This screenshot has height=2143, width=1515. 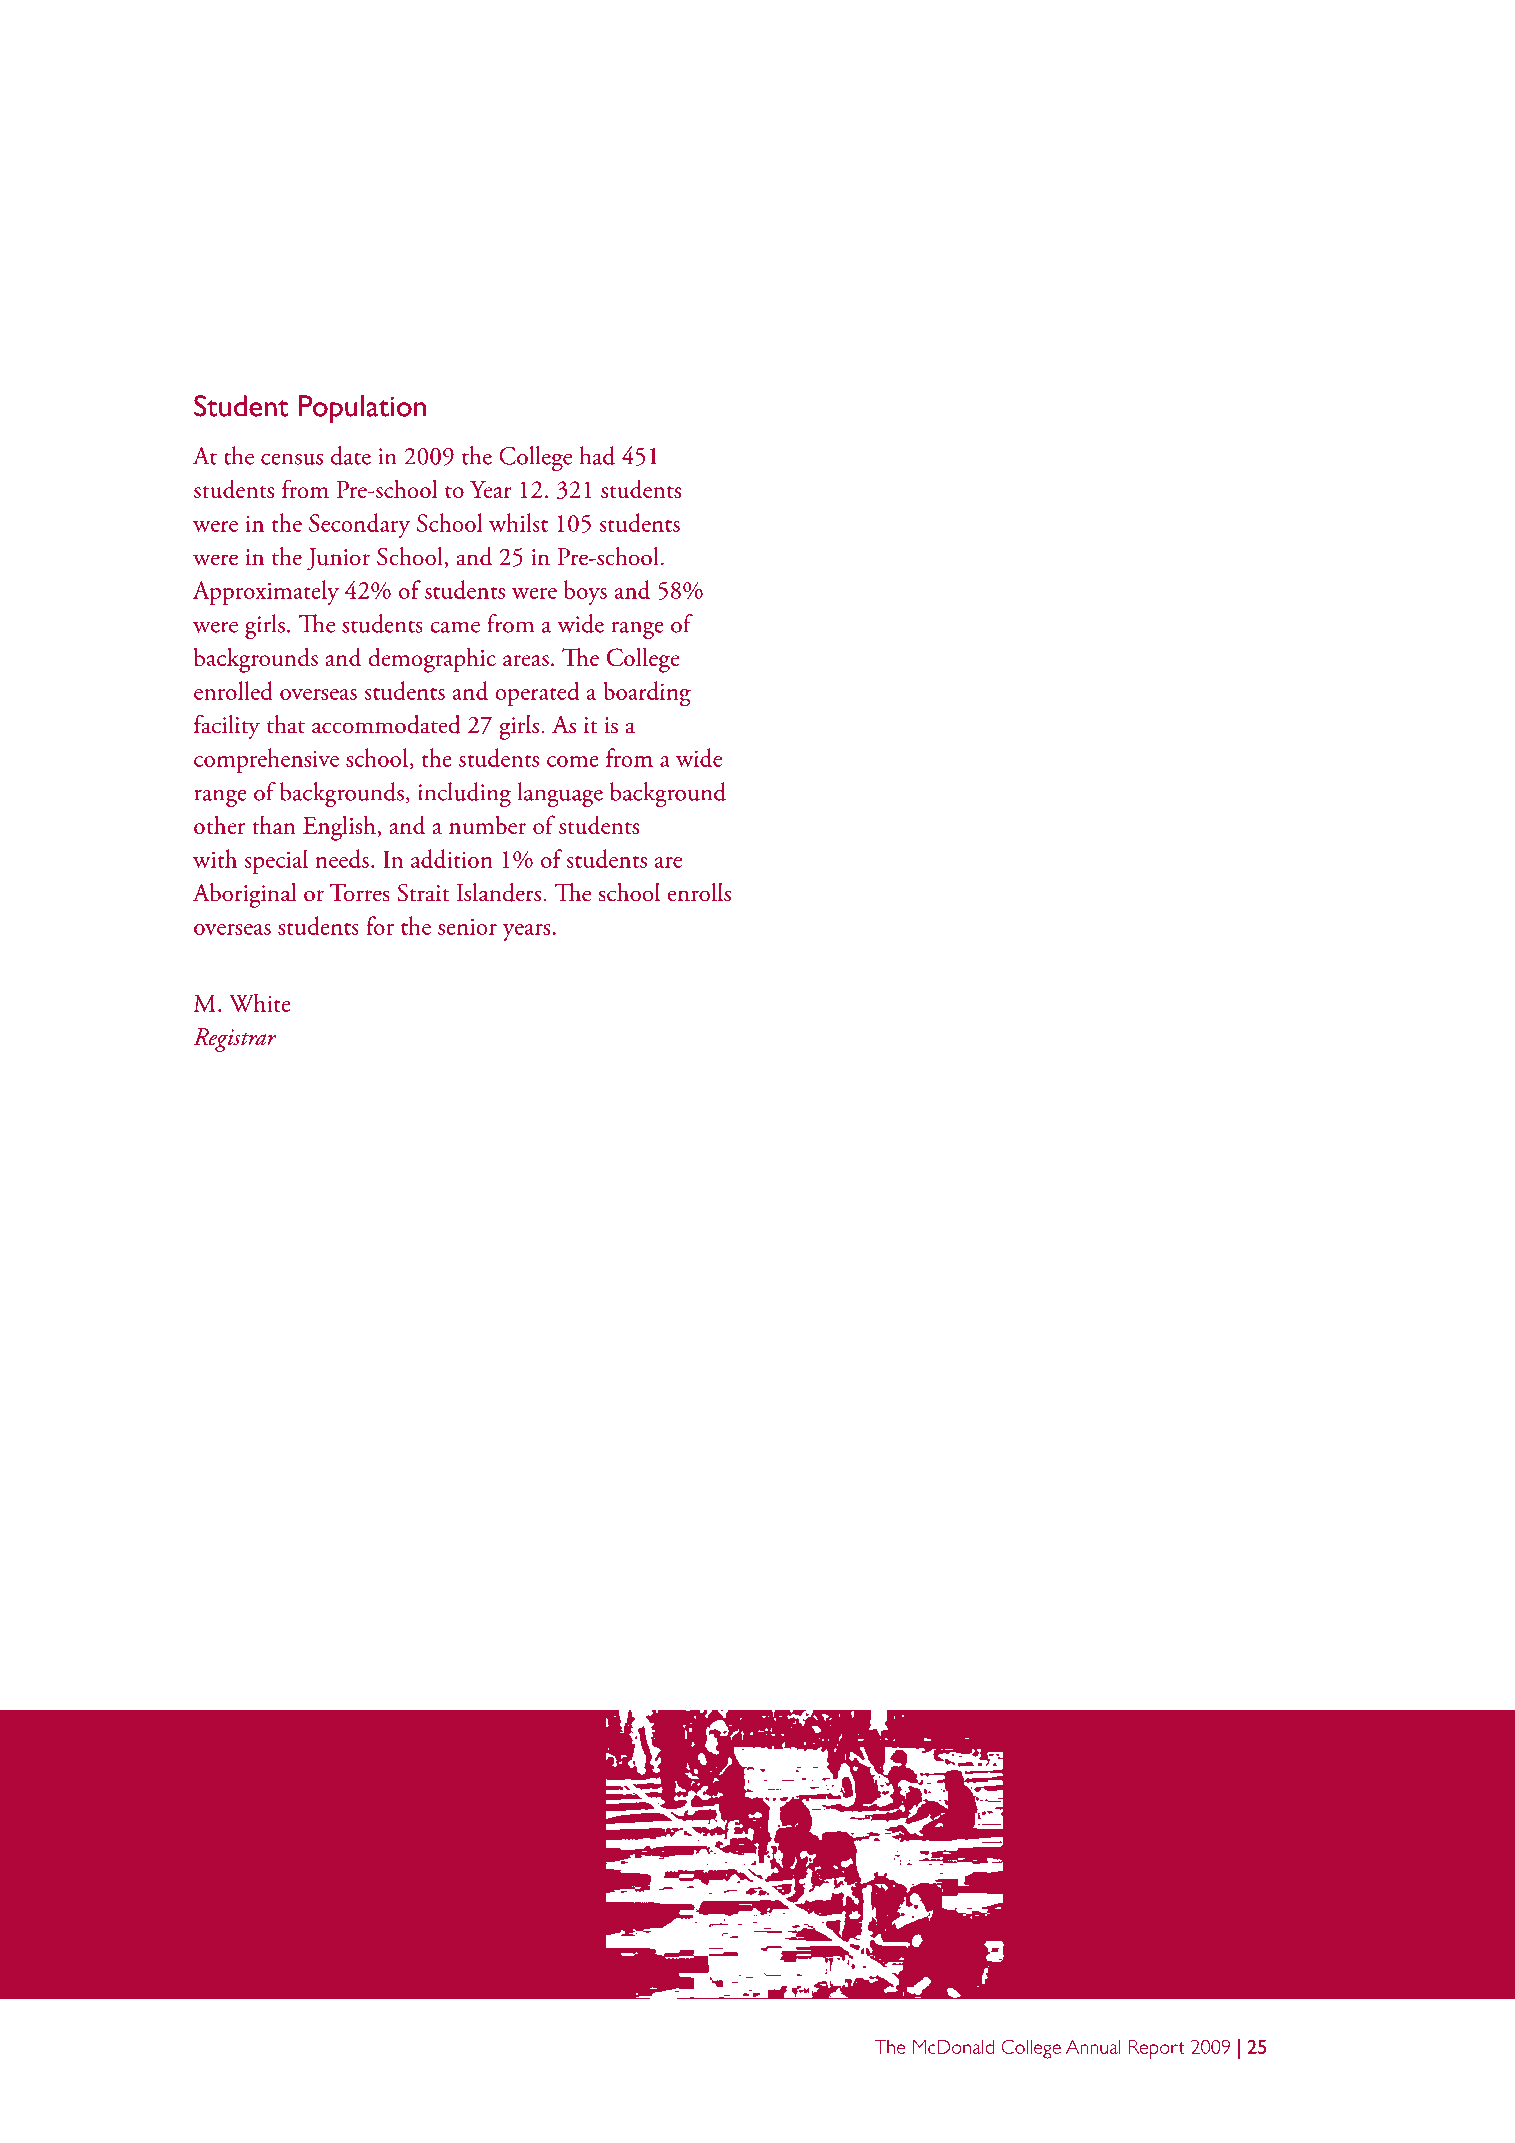 I want to click on Islanders, so click(x=499, y=892).
